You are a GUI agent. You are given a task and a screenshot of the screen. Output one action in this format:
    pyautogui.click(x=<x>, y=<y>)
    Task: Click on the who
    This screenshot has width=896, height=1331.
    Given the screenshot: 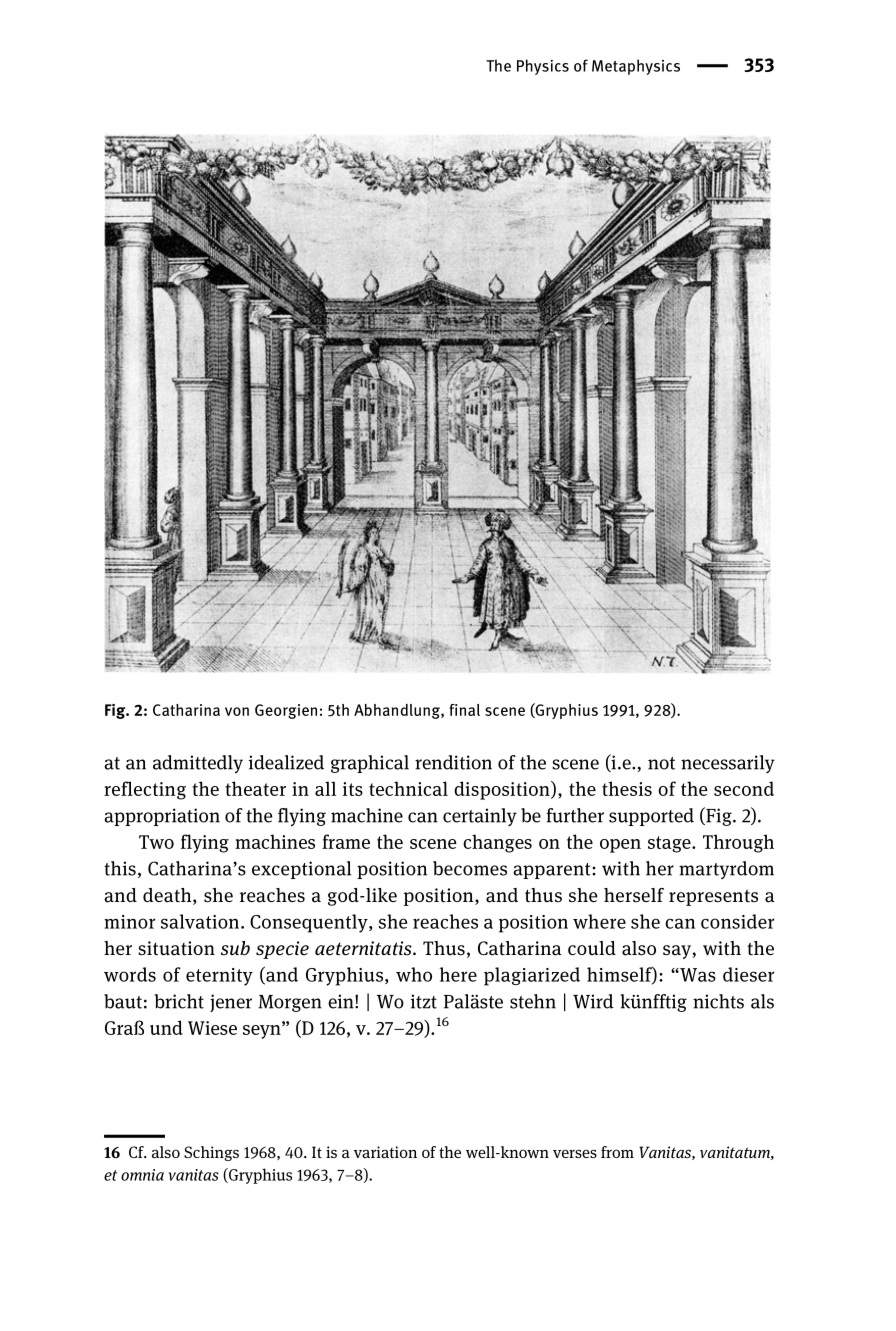 What is the action you would take?
    pyautogui.click(x=414, y=974)
